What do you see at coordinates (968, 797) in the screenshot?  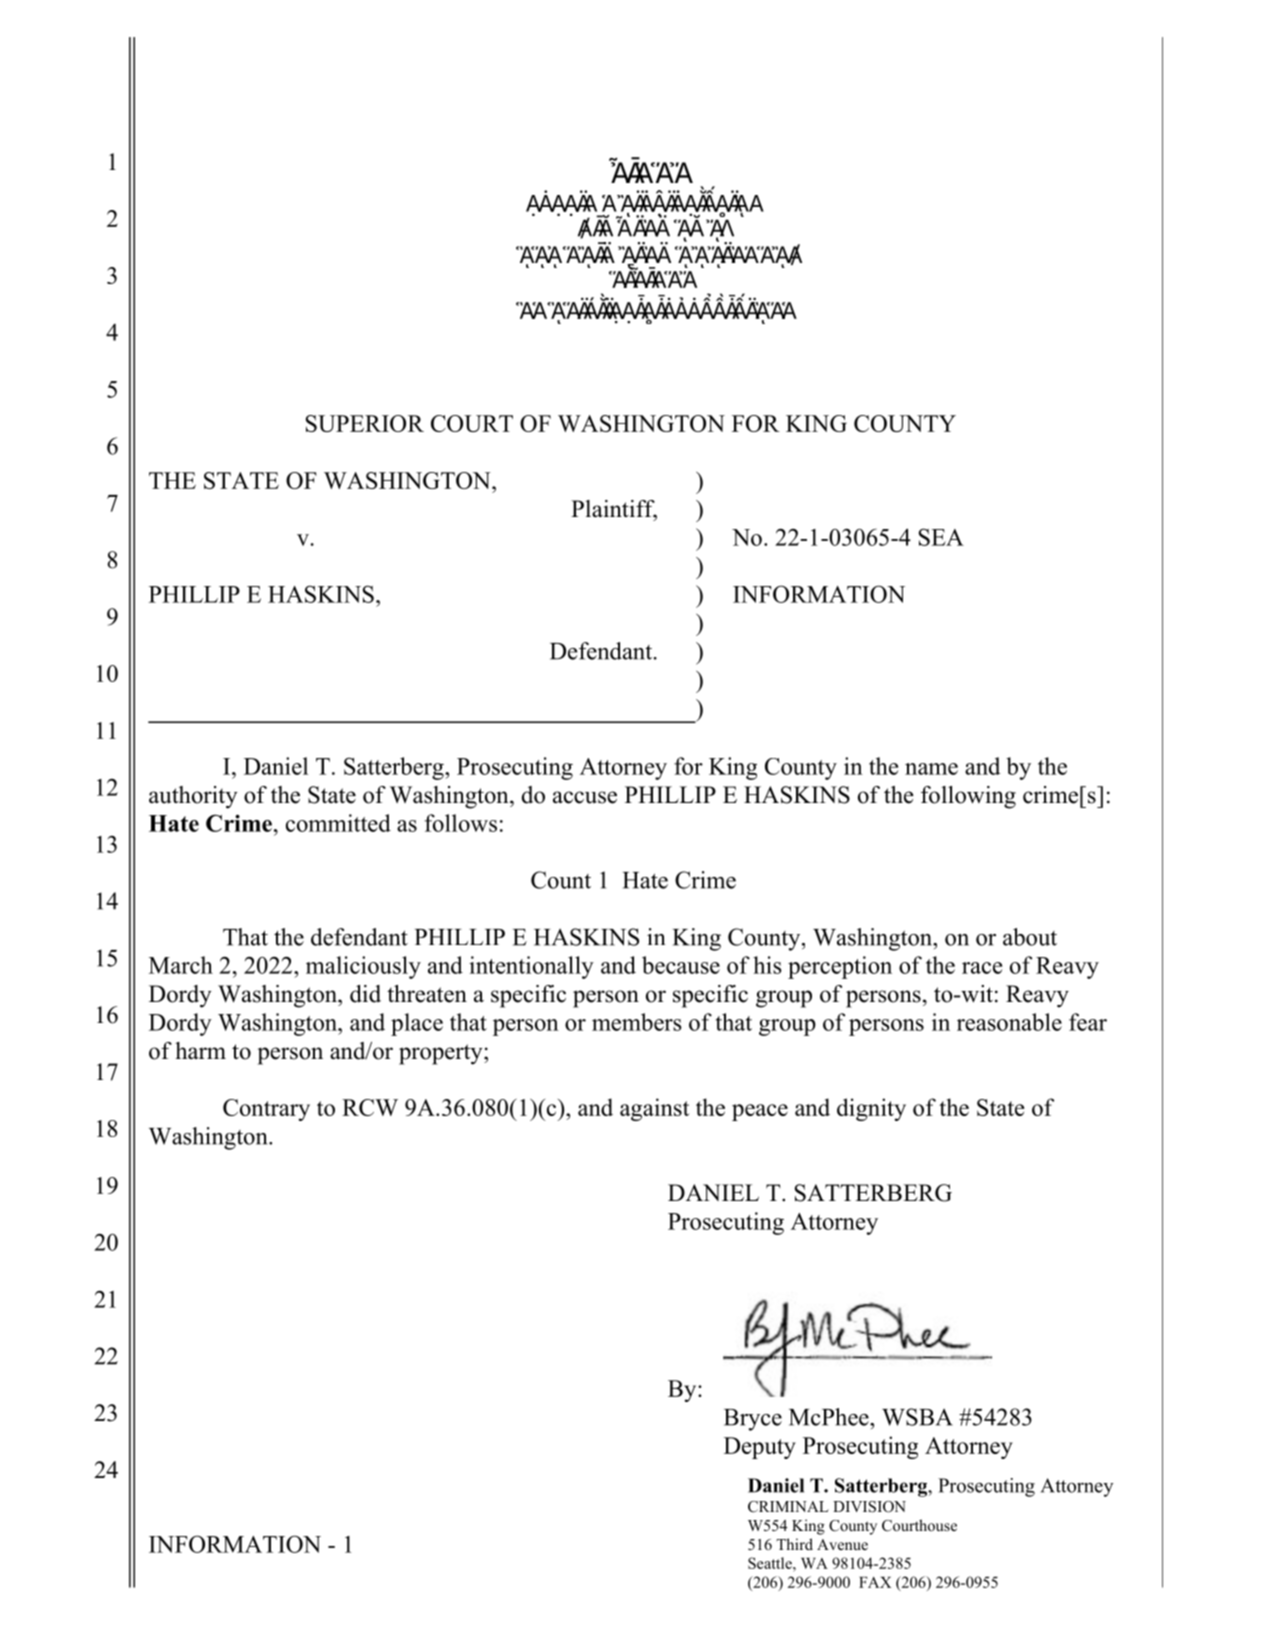 I see `following` at bounding box center [968, 797].
